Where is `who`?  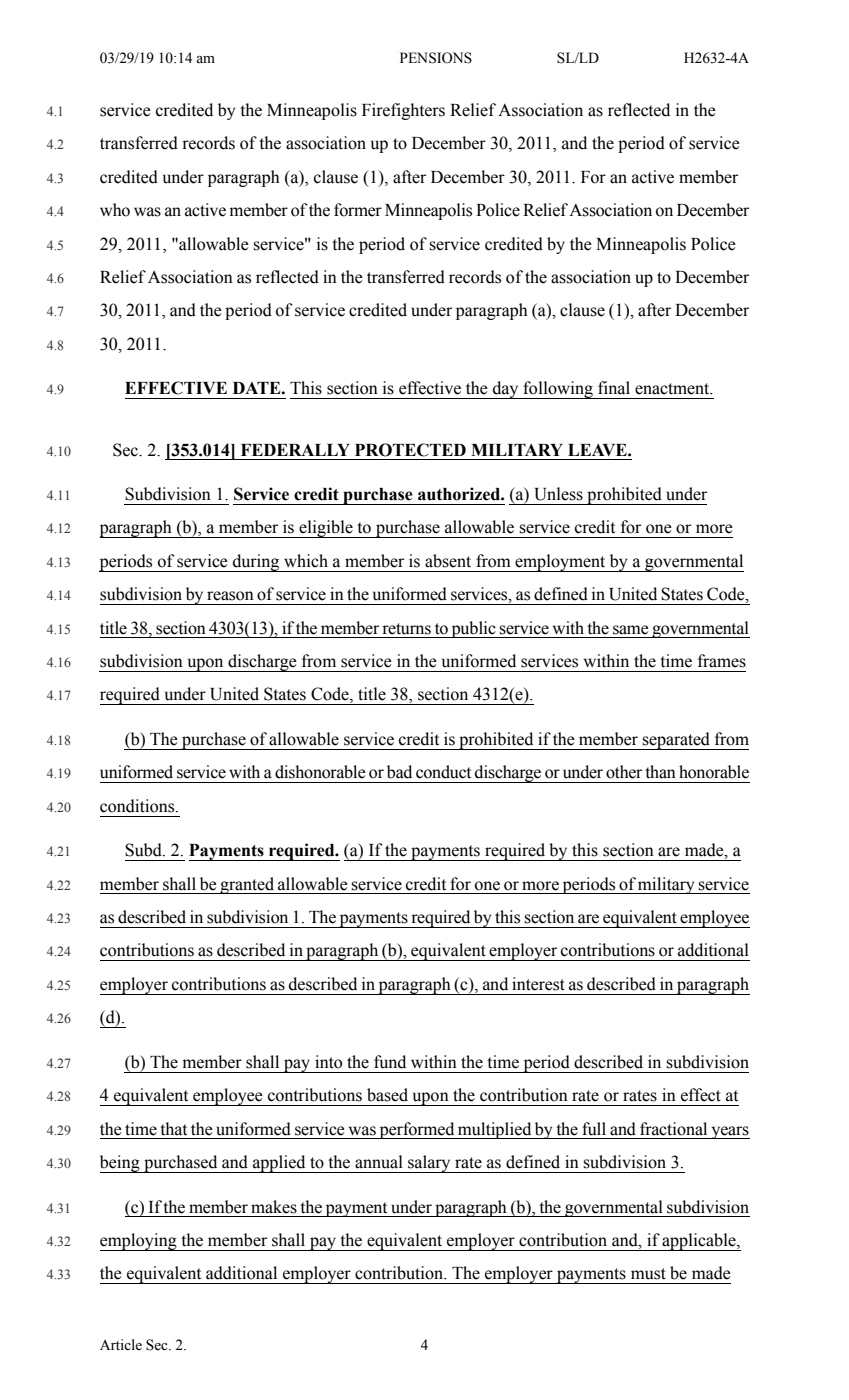 who is located at coordinates (115, 210).
